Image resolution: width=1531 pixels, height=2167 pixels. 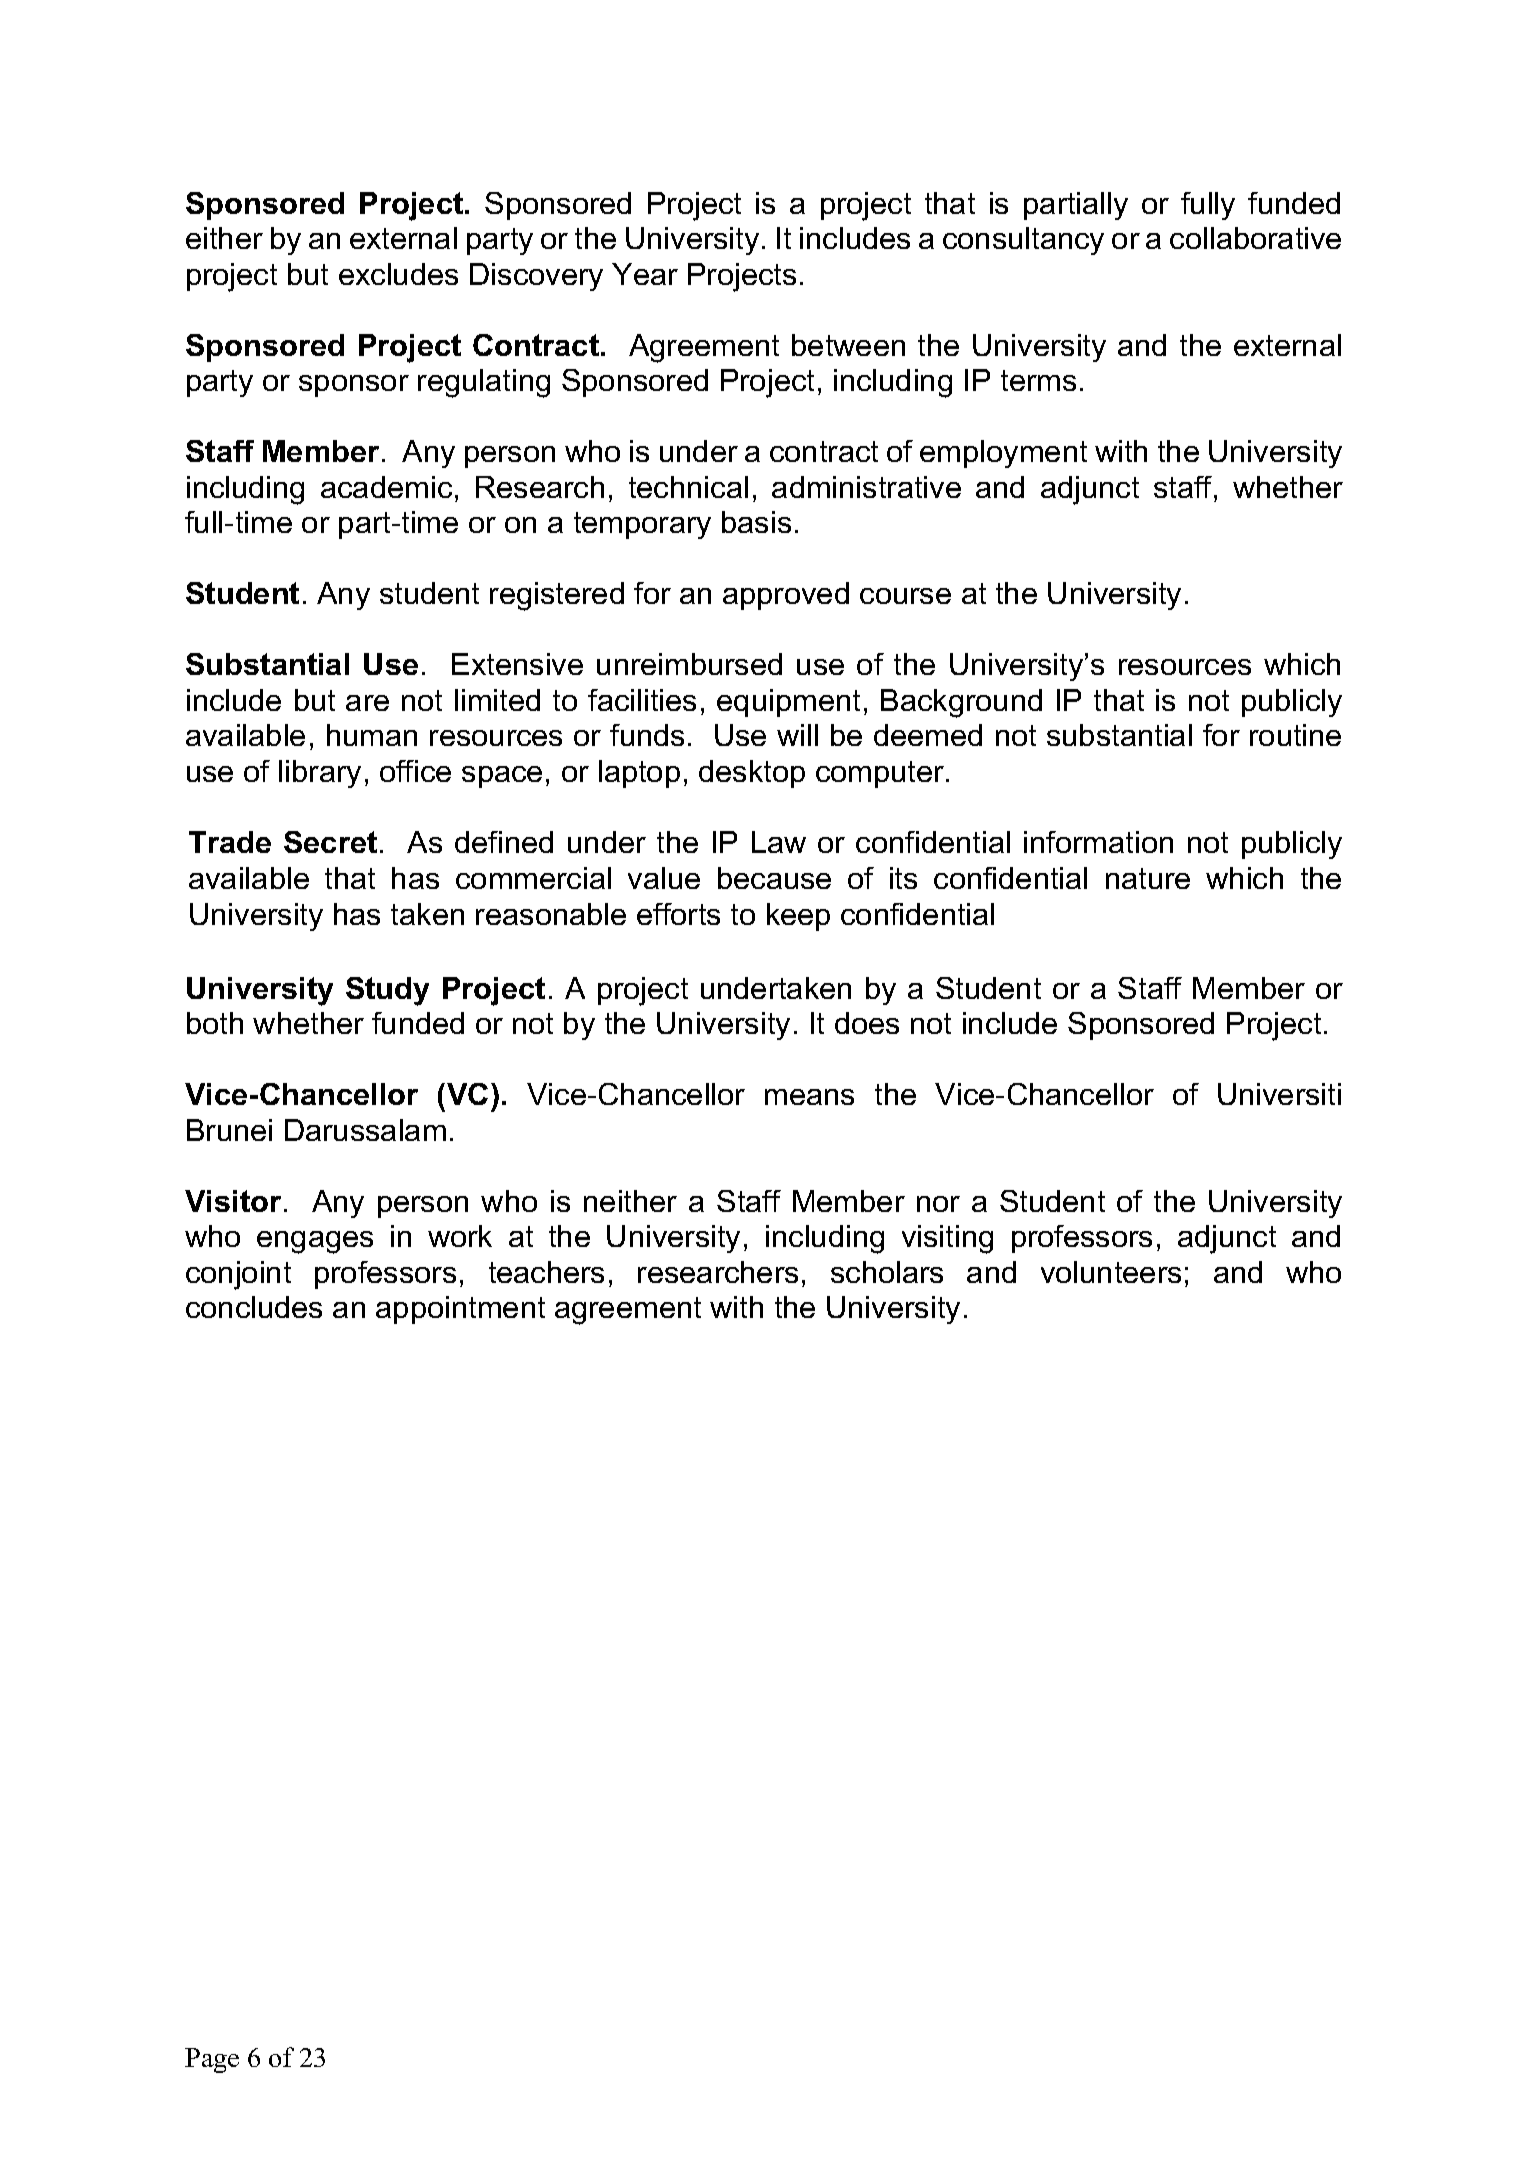 I want to click on Year, so click(x=645, y=274).
